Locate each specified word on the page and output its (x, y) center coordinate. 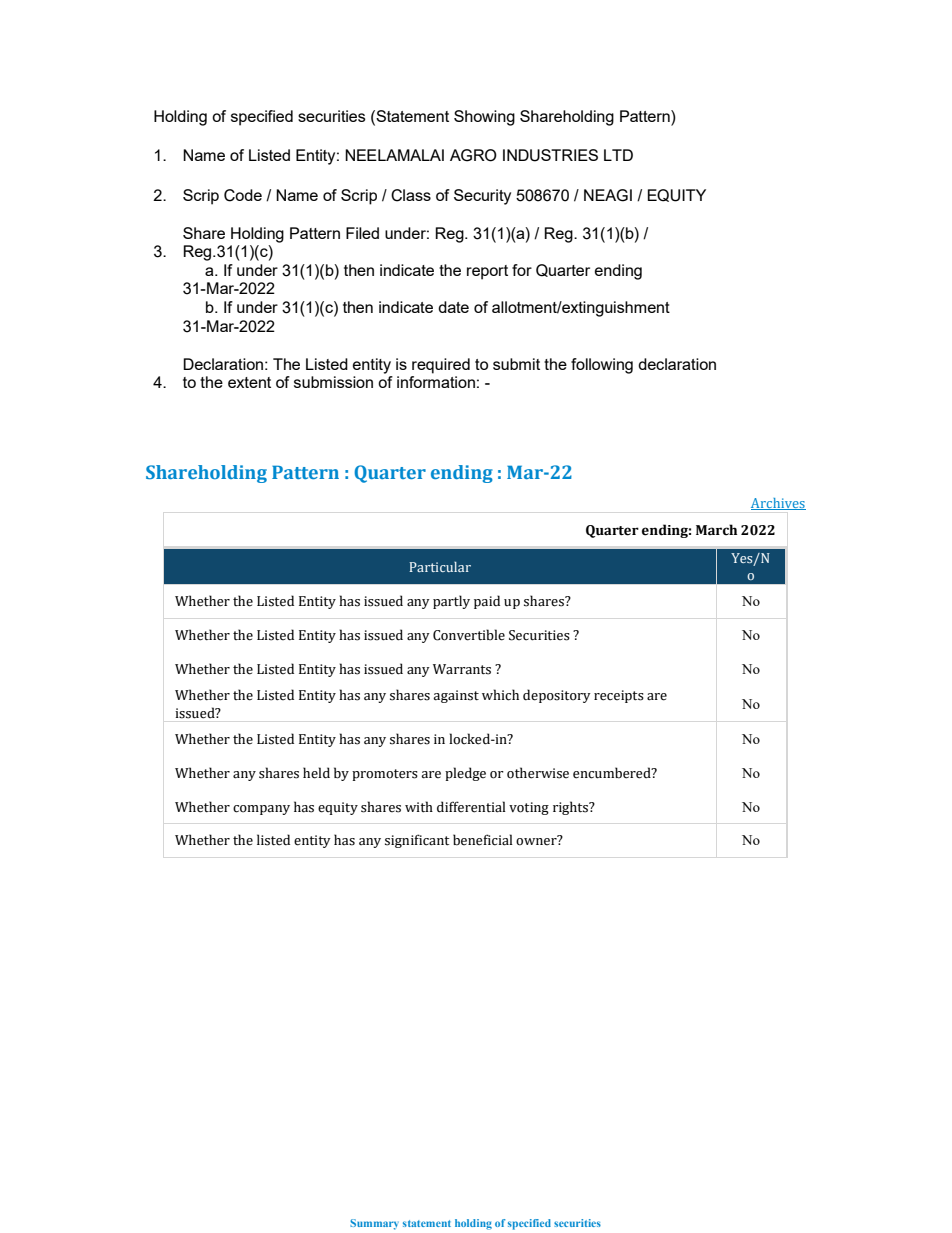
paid (487, 602)
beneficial (483, 840)
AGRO (473, 155)
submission (333, 382)
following (602, 366)
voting (529, 808)
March (716, 530)
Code (243, 195)
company (261, 810)
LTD (618, 155)
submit (516, 364)
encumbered (613, 773)
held (316, 773)
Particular (440, 567)
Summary (374, 1224)
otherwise (538, 773)
